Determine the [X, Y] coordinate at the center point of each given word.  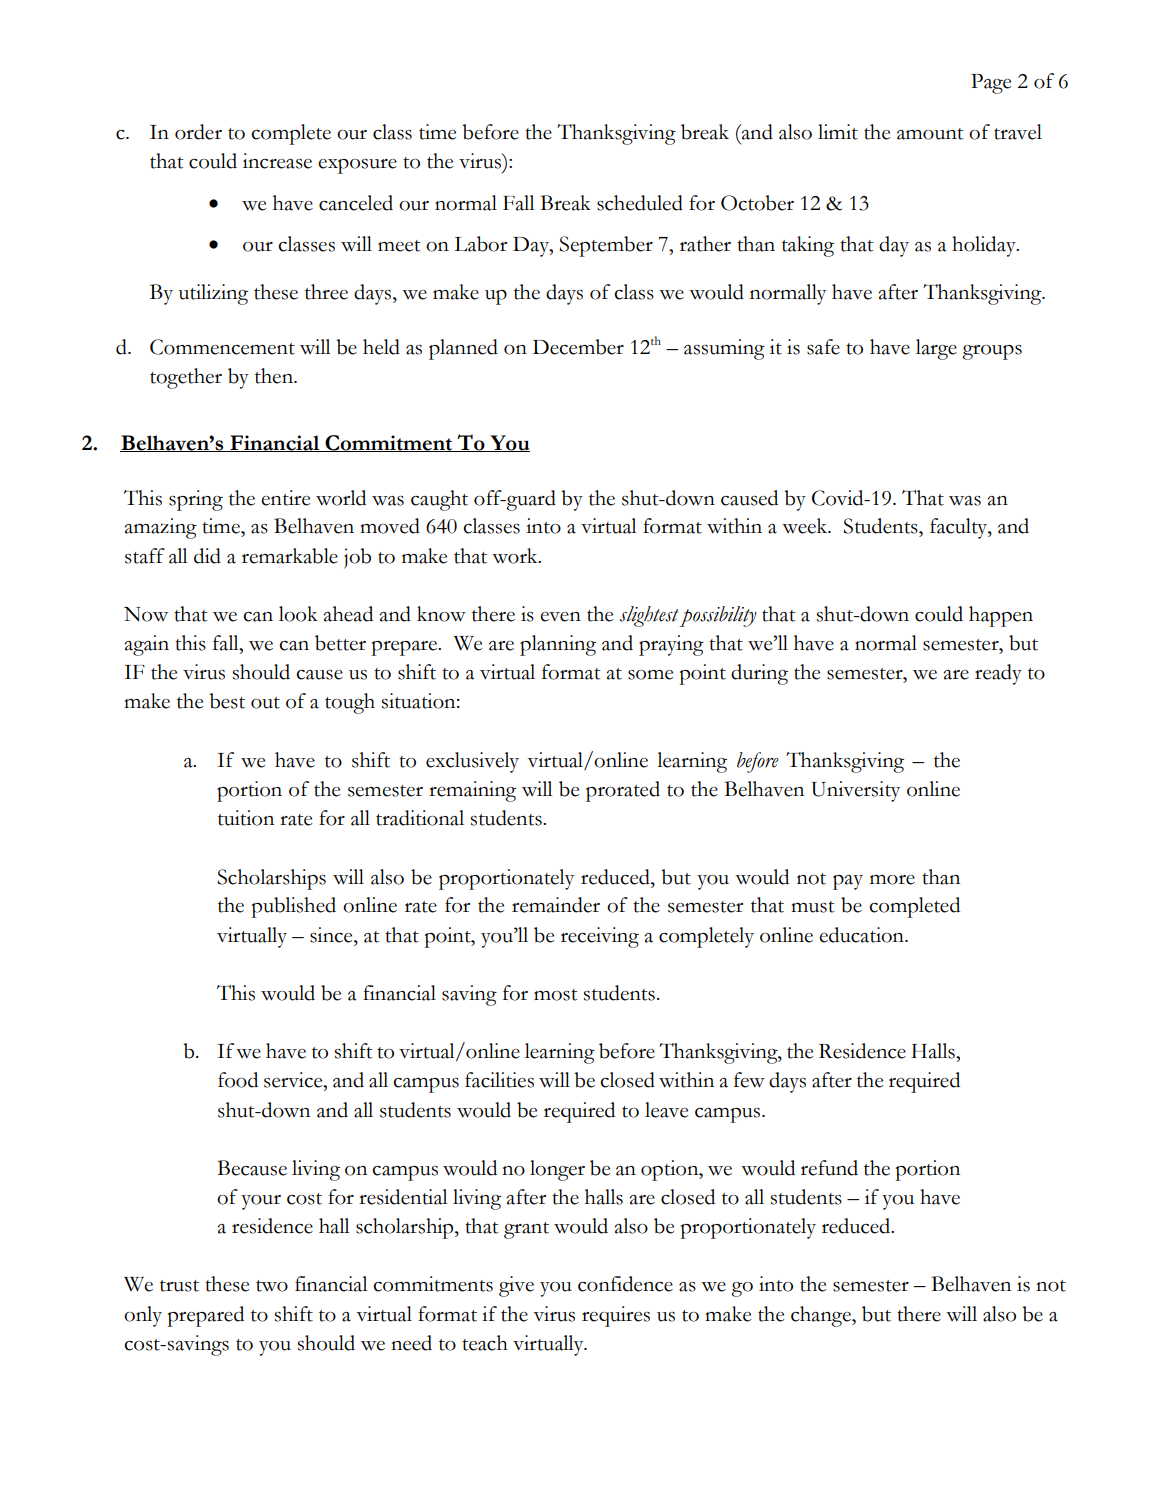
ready [998, 674]
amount [930, 134]
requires [616, 1316]
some [650, 675]
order [198, 132]
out [265, 703]
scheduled [640, 203]
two [272, 1286]
